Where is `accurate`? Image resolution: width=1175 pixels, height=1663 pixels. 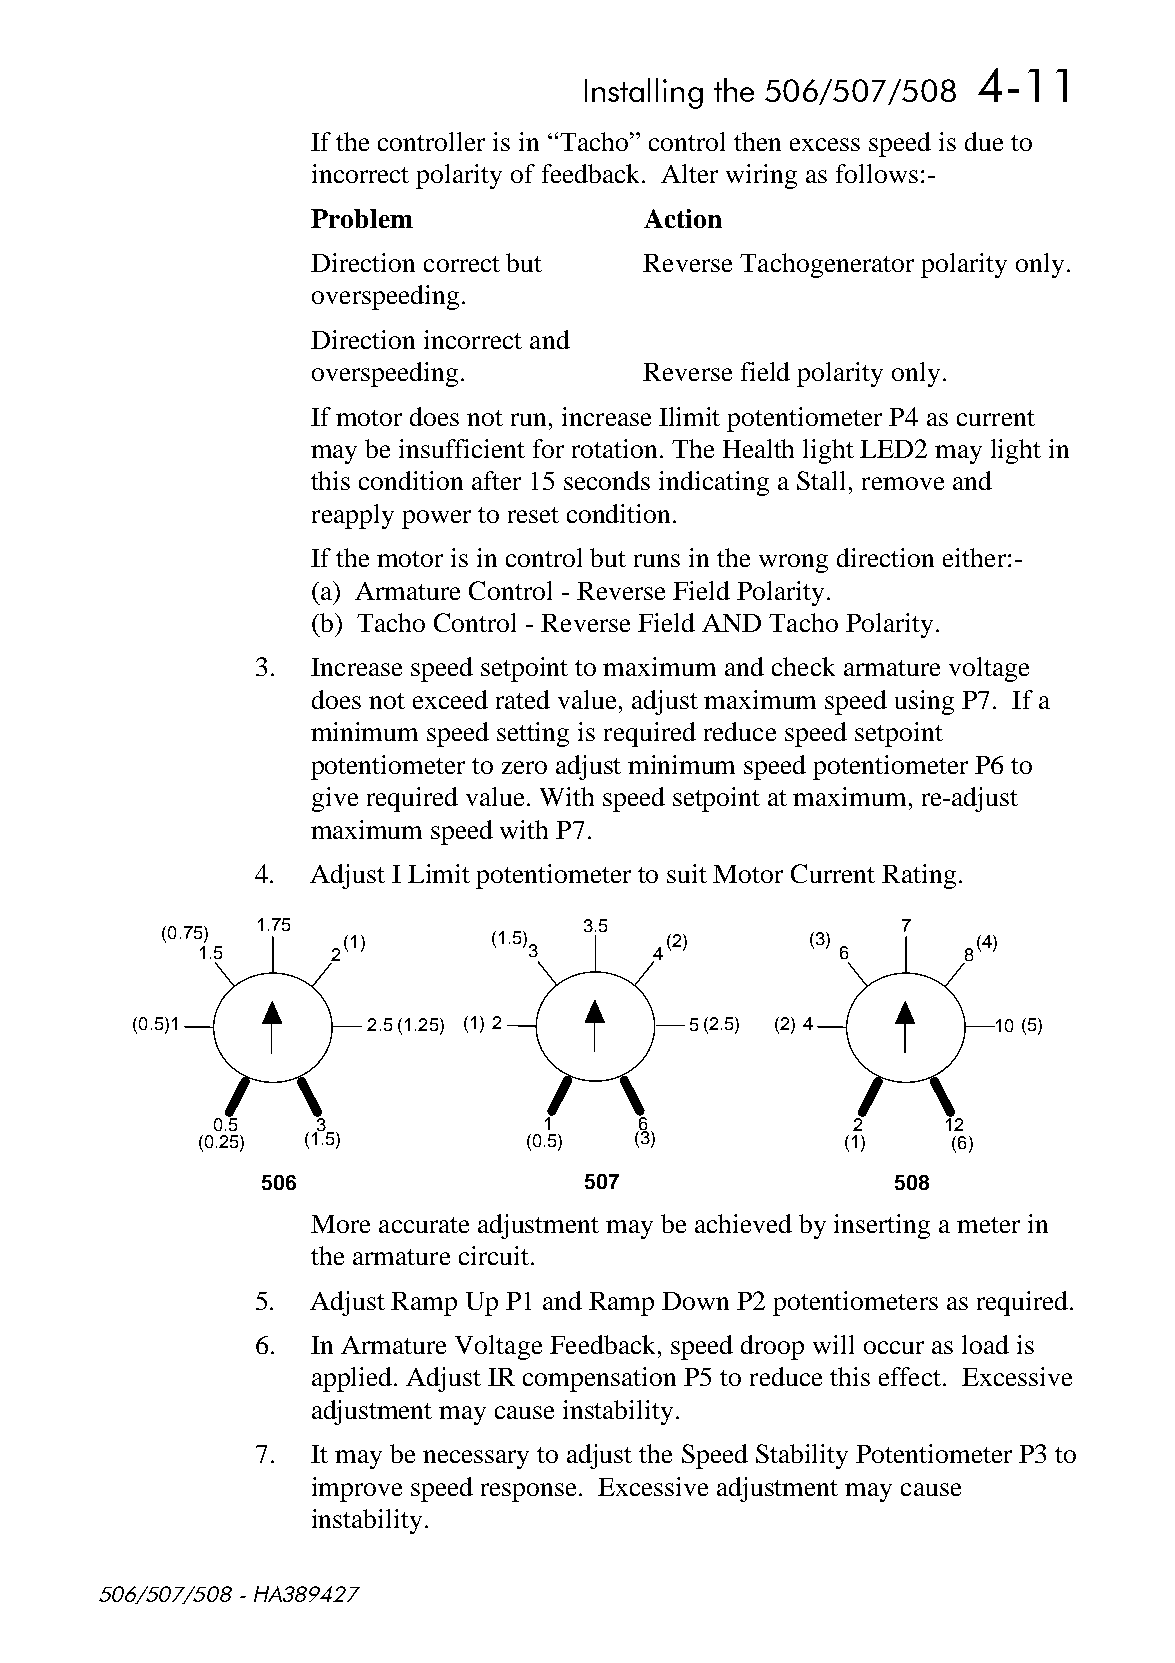 accurate is located at coordinates (424, 1225).
